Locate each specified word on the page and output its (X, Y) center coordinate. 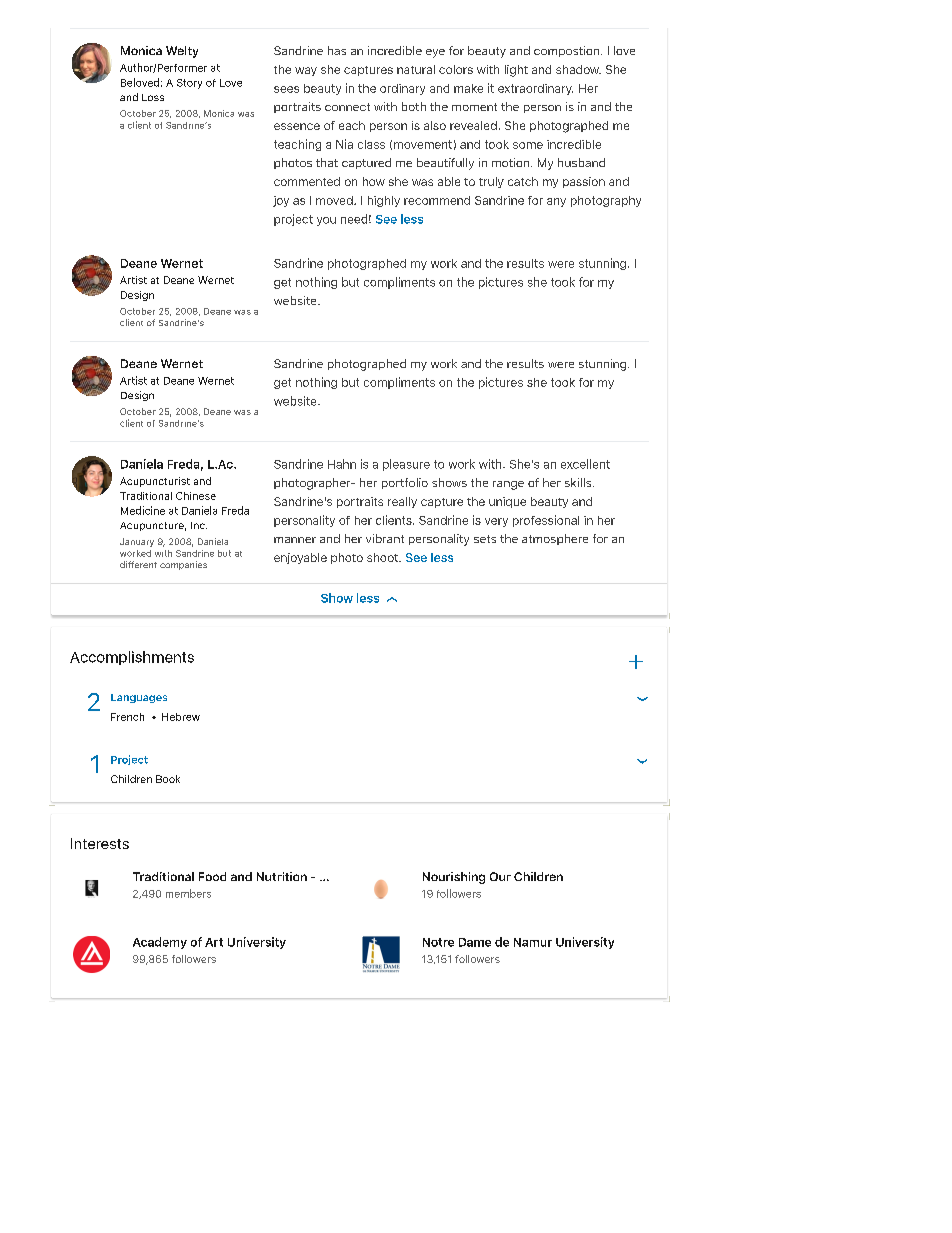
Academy (160, 943)
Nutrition (282, 876)
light (516, 71)
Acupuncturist (155, 482)
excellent (585, 464)
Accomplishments (132, 658)
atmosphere (555, 539)
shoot (383, 557)
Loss (153, 97)
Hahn (342, 464)
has (337, 50)
